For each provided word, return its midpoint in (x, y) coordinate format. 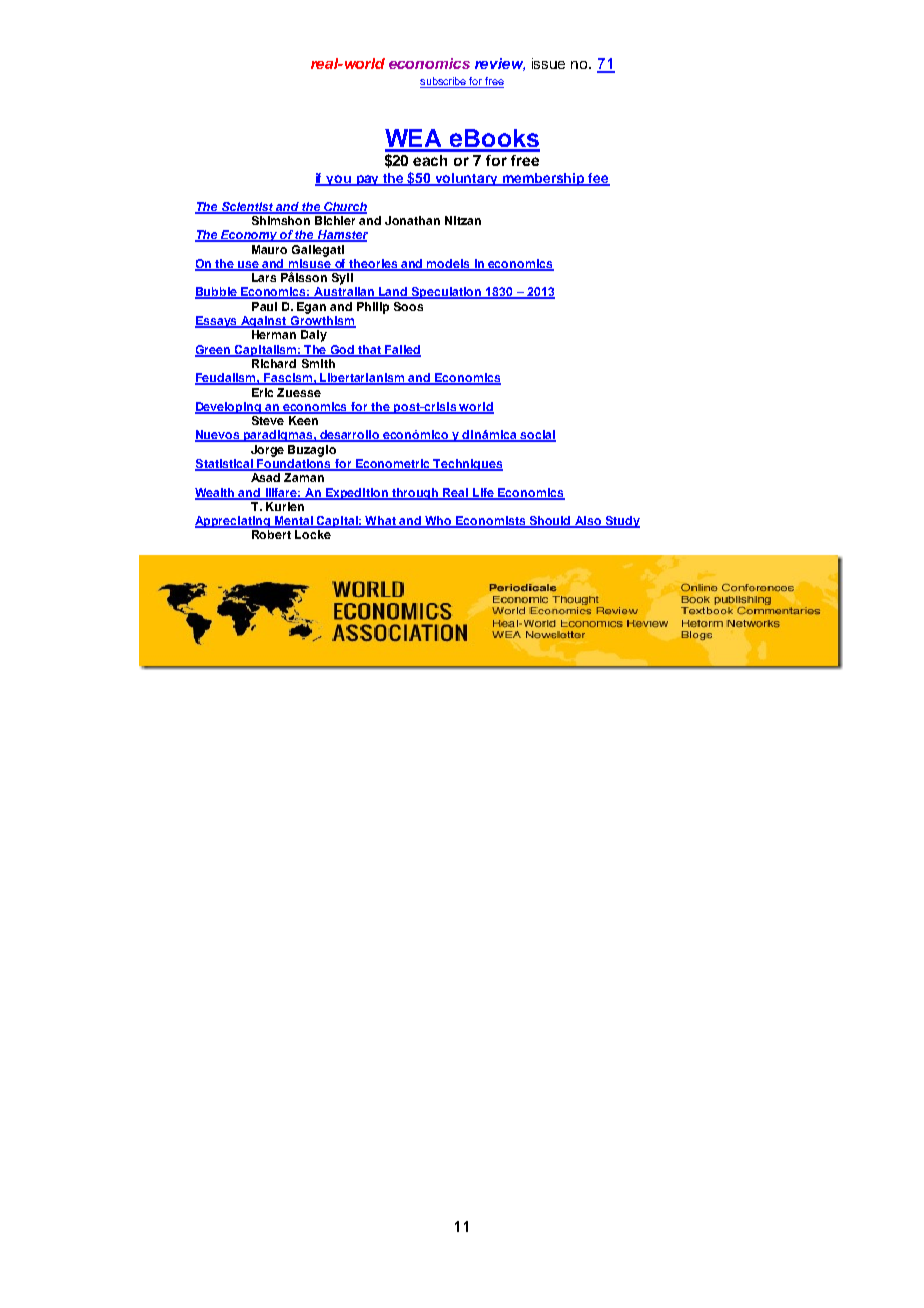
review (500, 64)
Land (393, 293)
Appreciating (234, 522)
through (415, 494)
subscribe (444, 82)
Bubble (217, 293)
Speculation (447, 293)
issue (548, 63)
